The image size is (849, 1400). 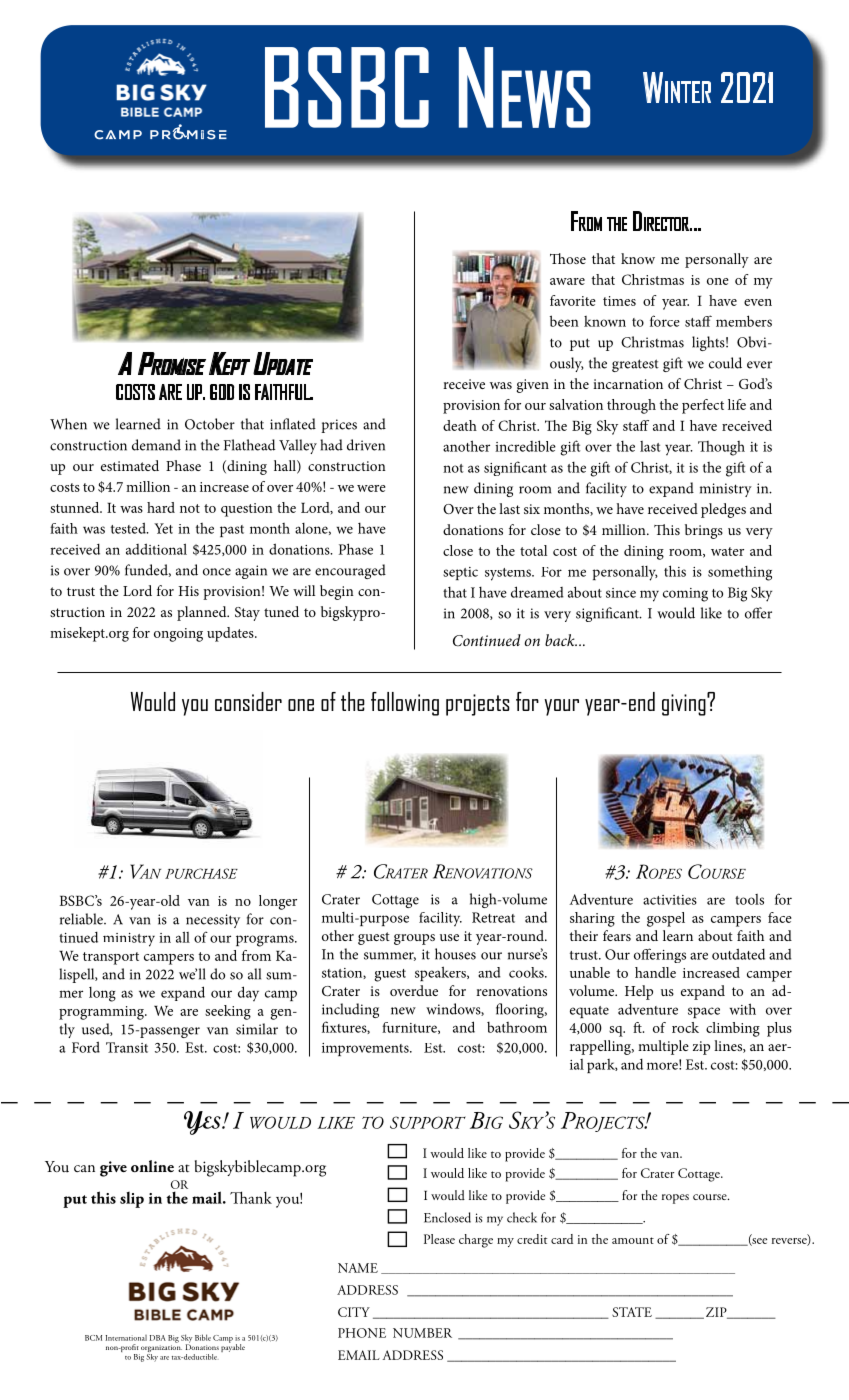 I want to click on brings, so click(x=704, y=531).
